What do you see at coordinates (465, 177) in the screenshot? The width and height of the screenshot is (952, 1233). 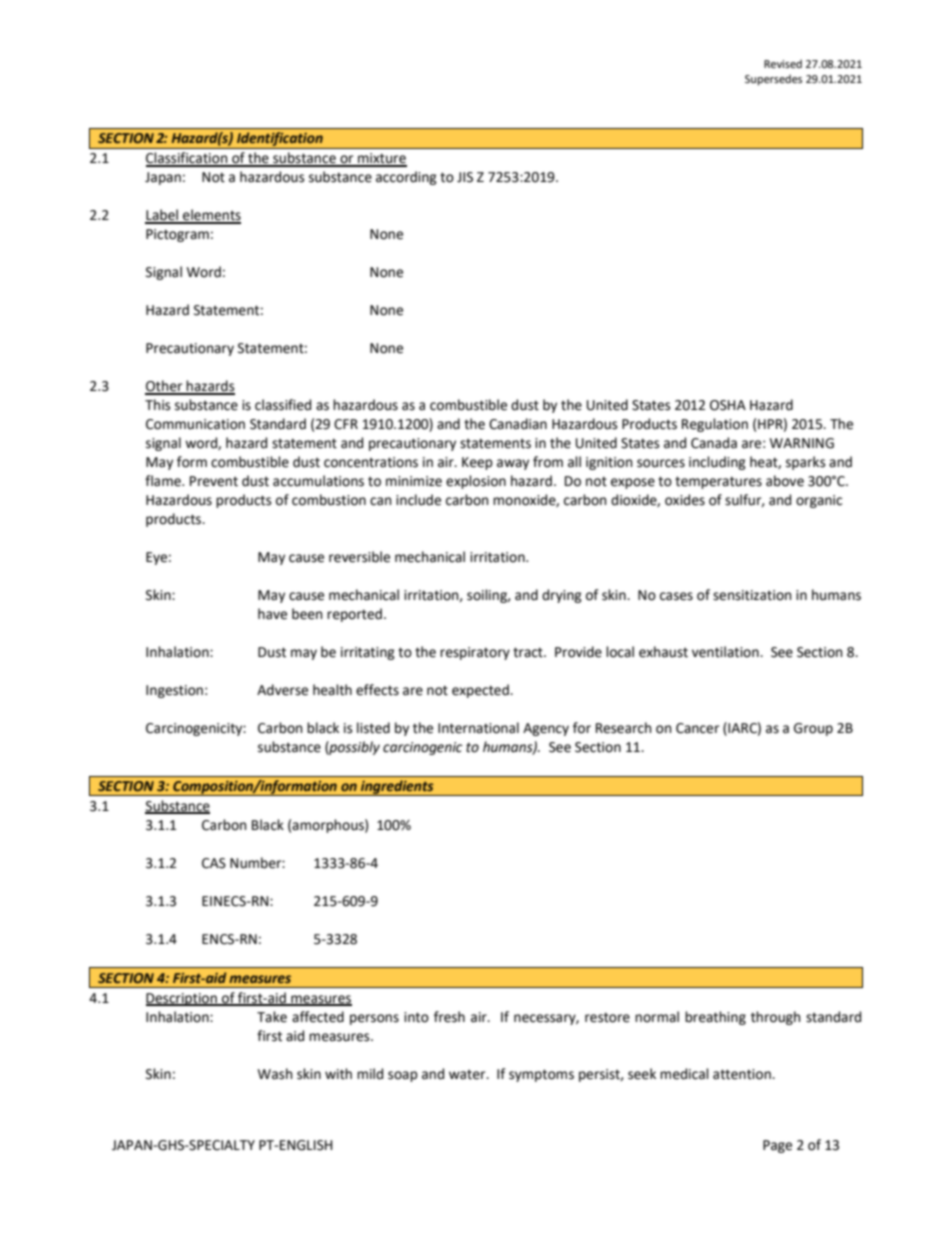 I see `JIS` at bounding box center [465, 177].
